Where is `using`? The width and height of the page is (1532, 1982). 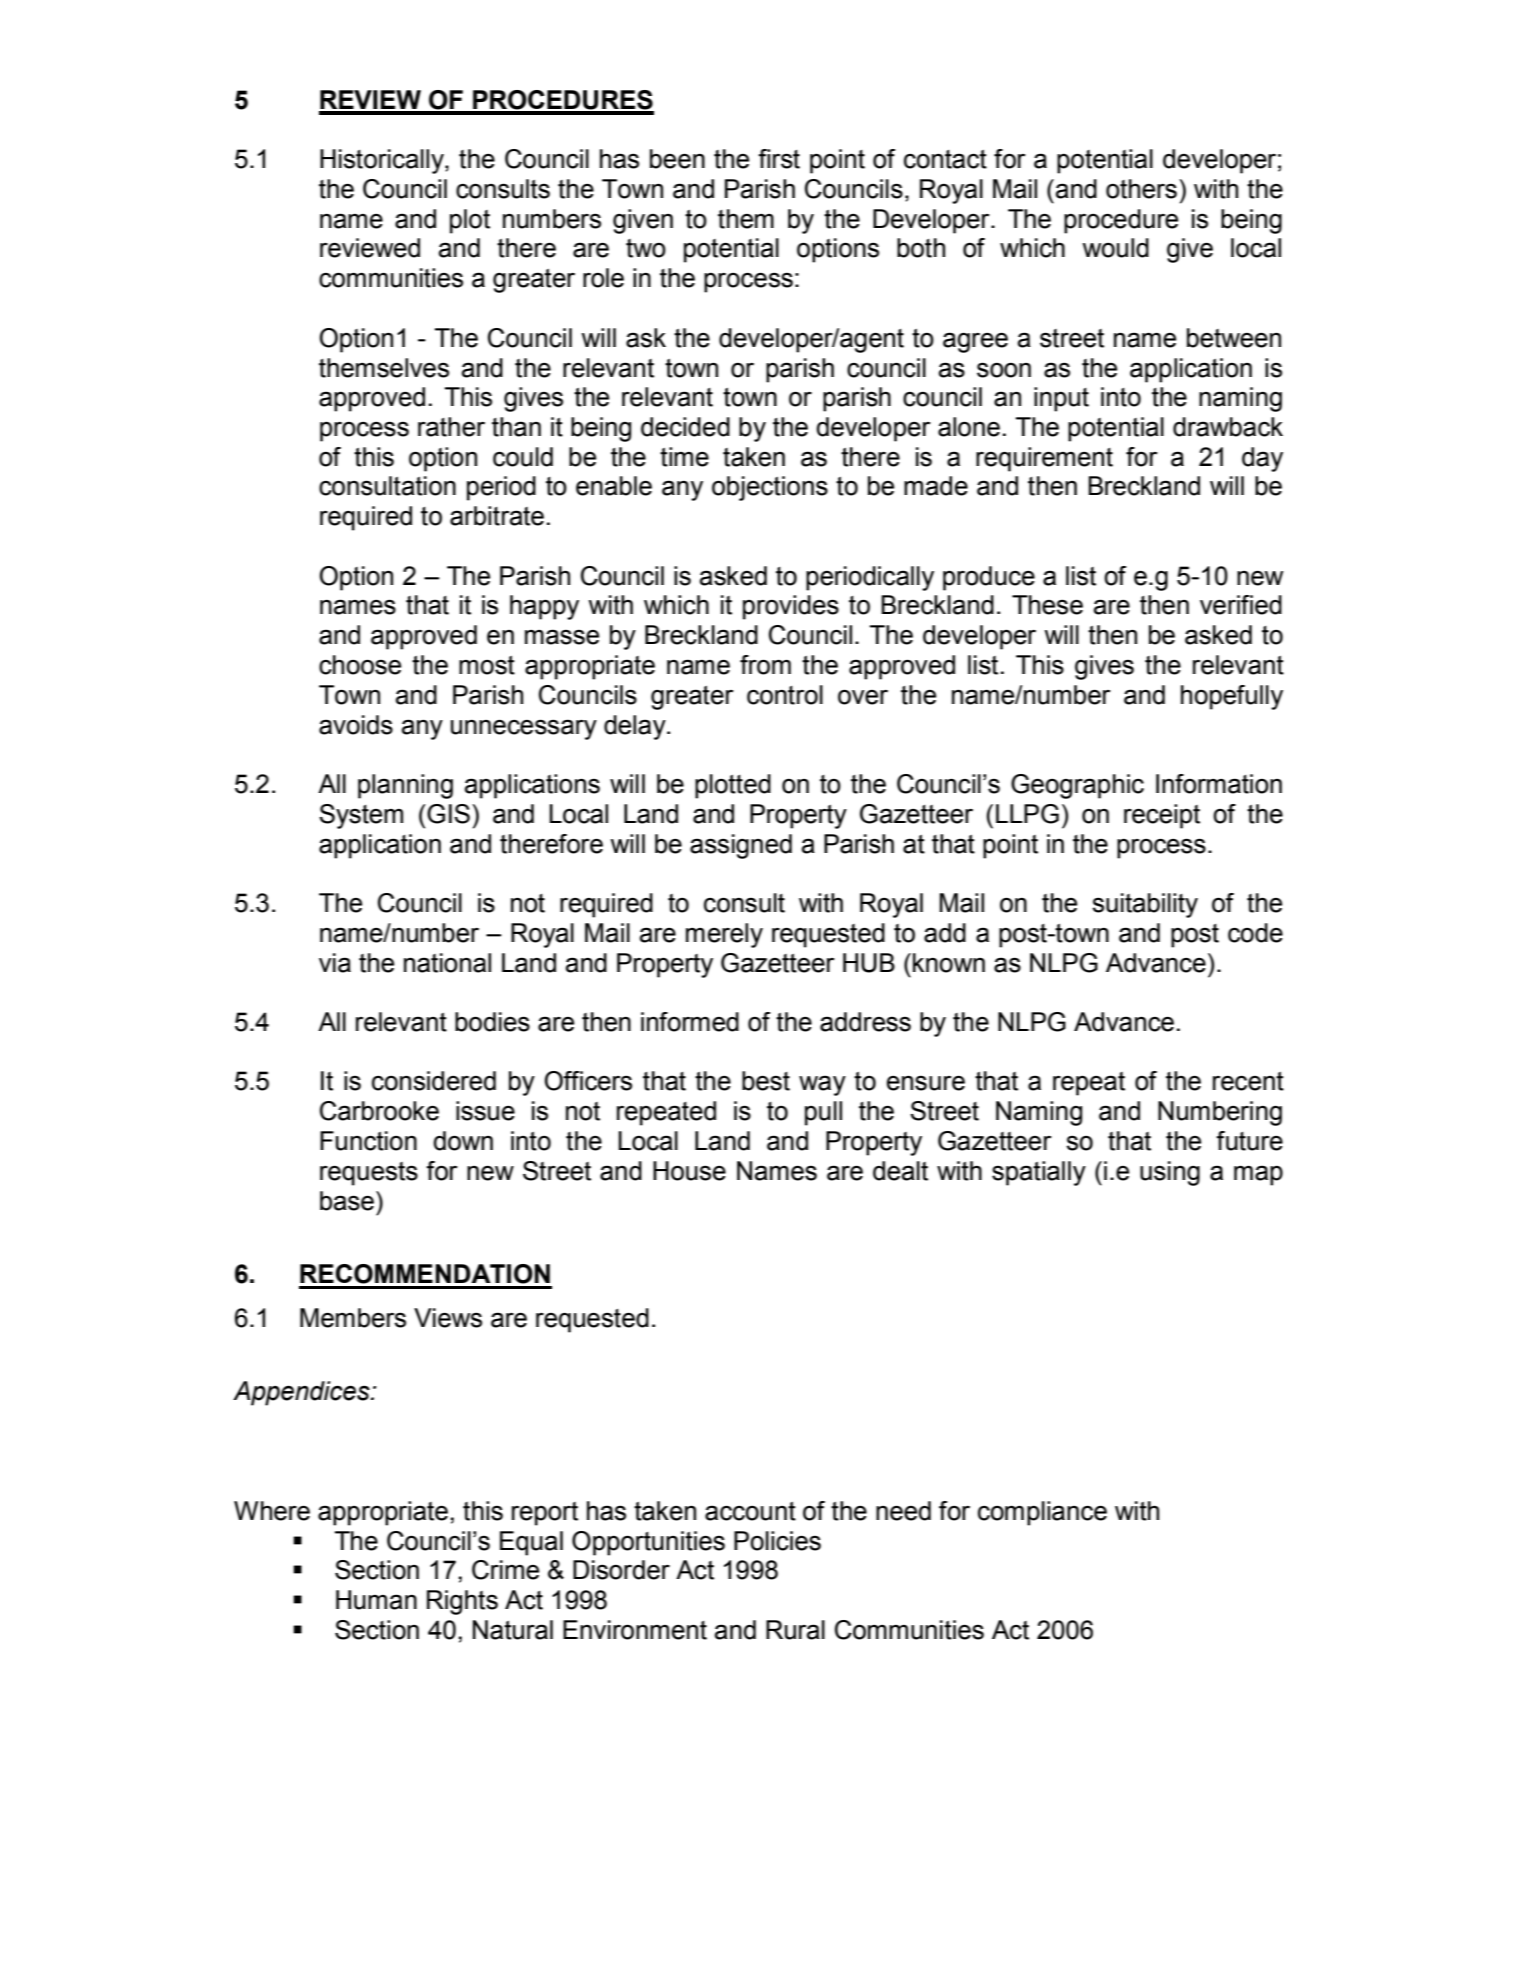
using is located at coordinates (1170, 1173).
